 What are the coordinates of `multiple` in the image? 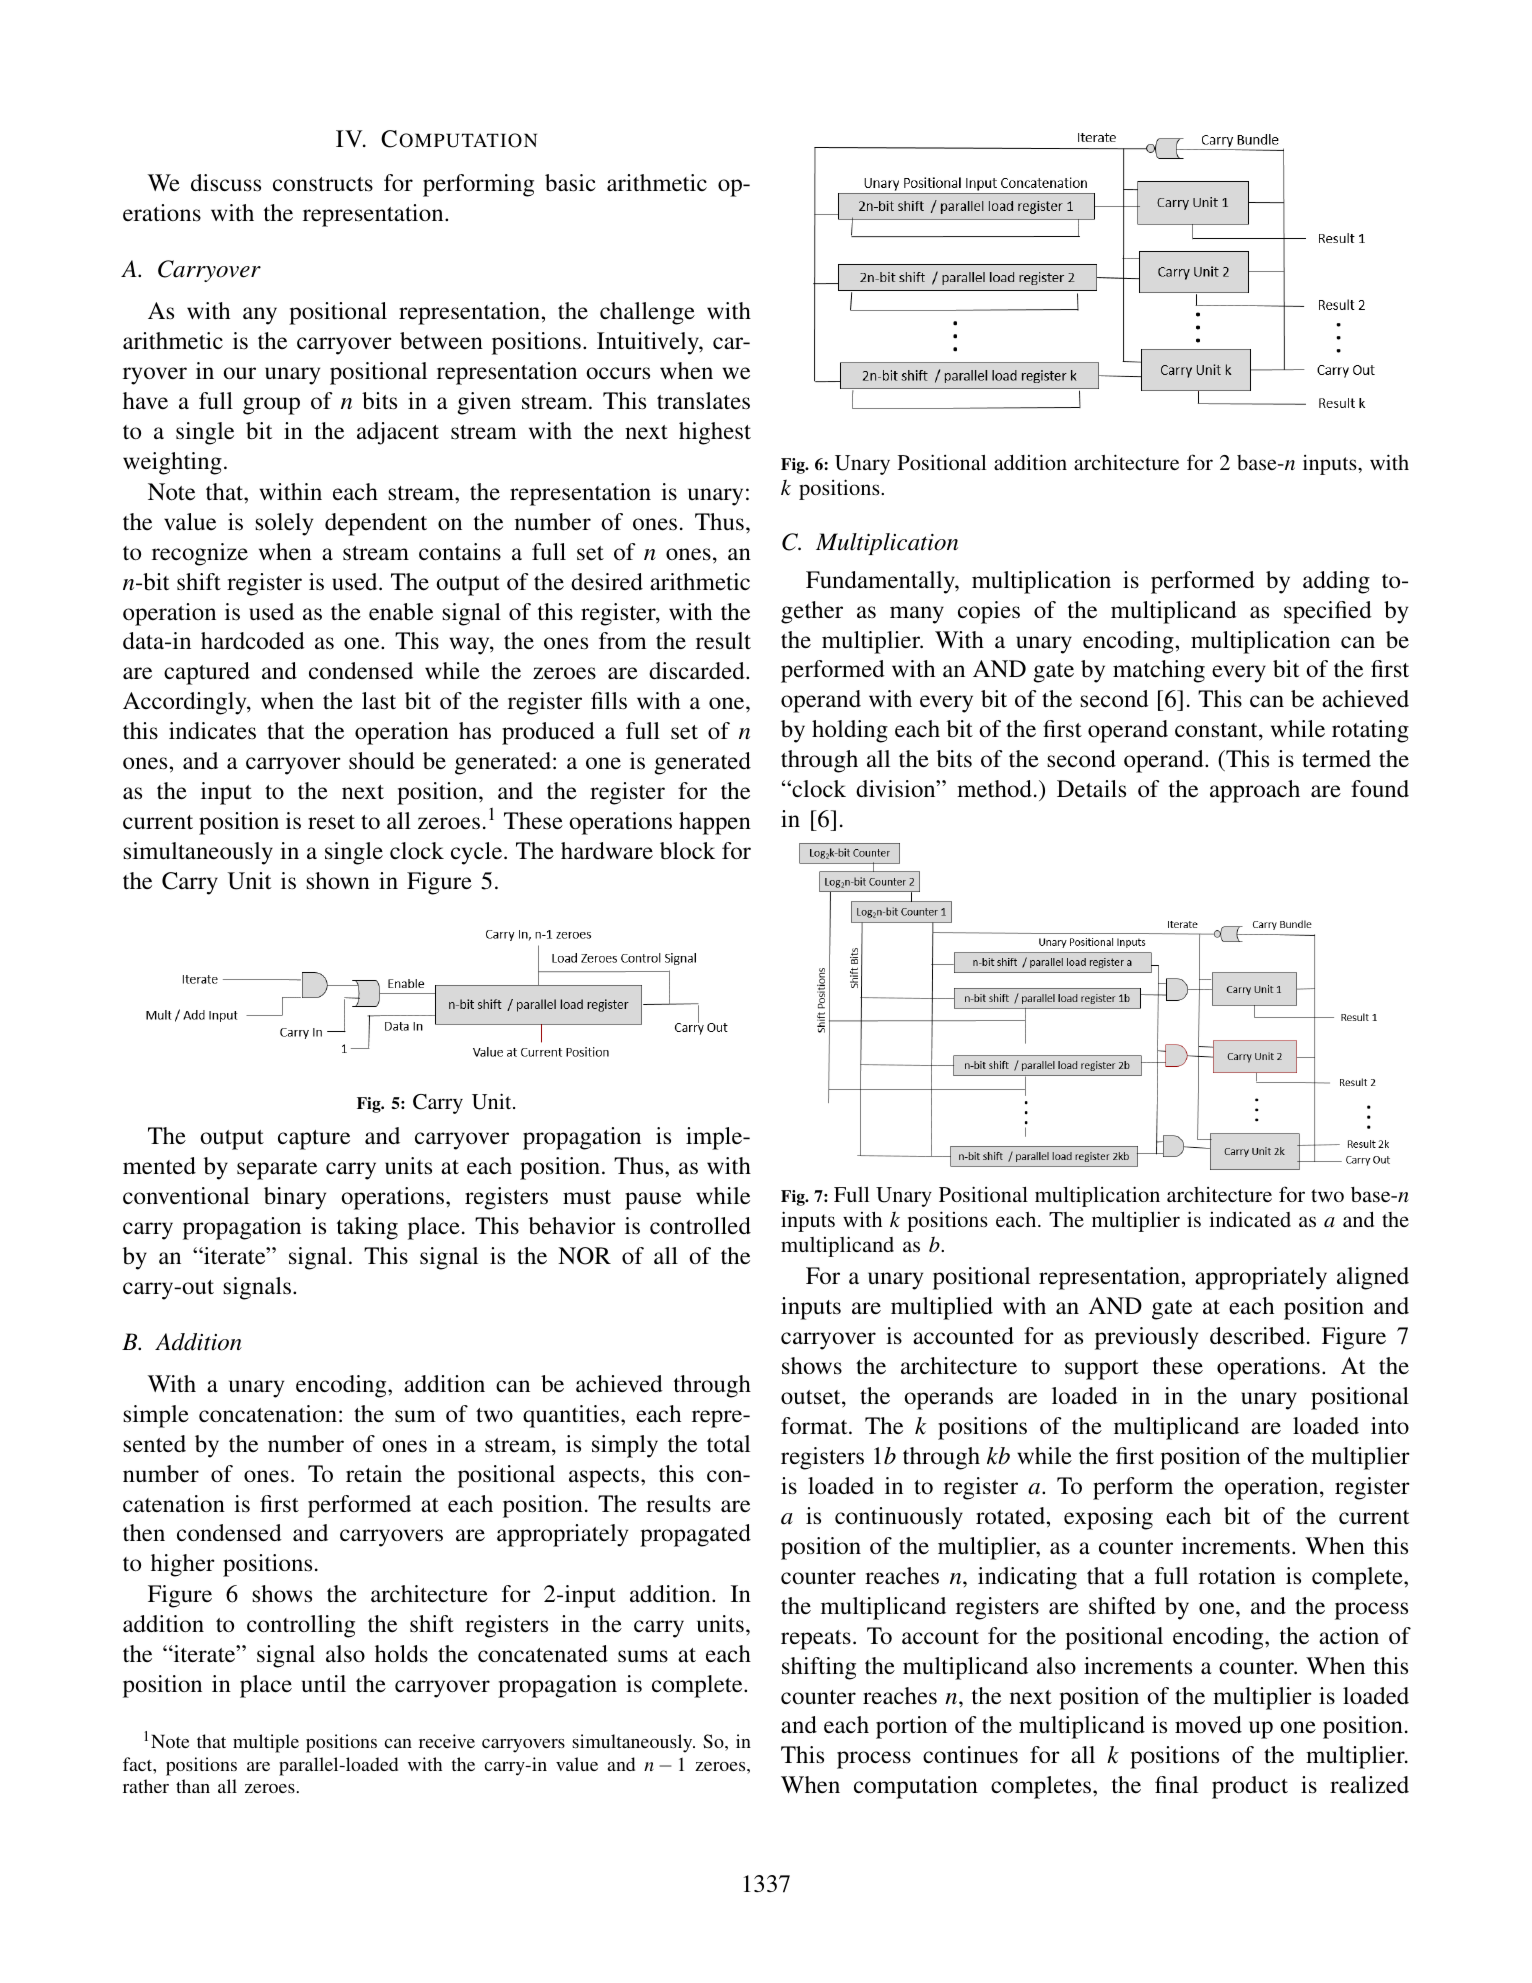 It's located at (266, 1743).
